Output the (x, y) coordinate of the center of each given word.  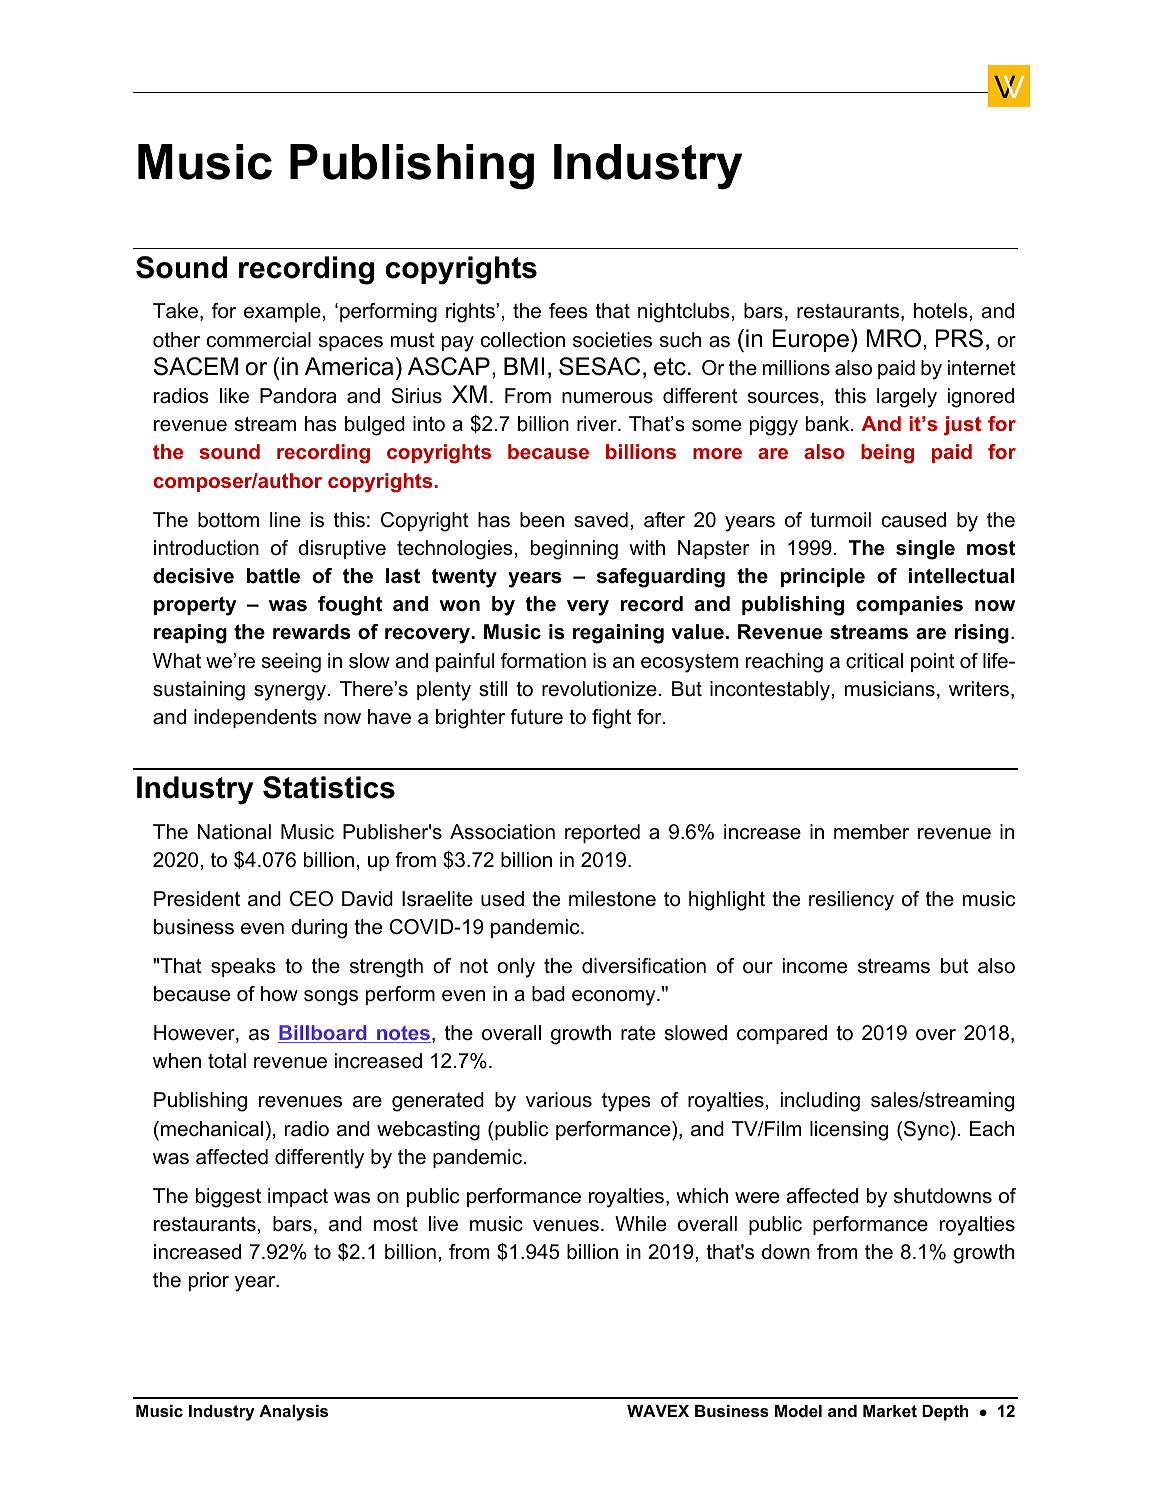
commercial (259, 340)
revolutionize (599, 689)
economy (615, 998)
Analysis (293, 1413)
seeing (291, 663)
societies (612, 340)
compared (782, 1034)
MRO (894, 338)
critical (874, 661)
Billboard (323, 1034)
